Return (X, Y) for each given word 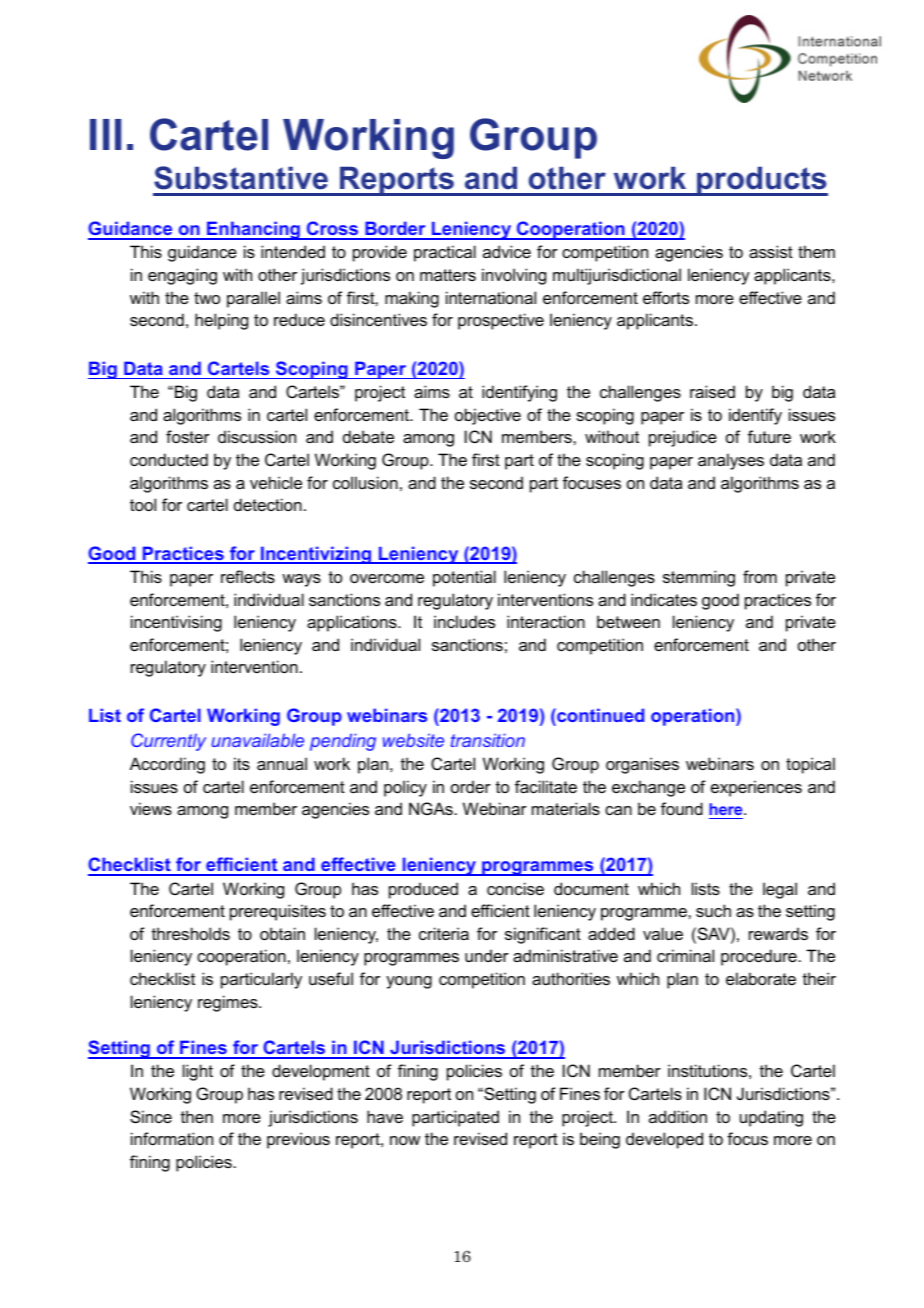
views (151, 808)
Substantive (241, 178)
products (761, 181)
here (727, 809)
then (197, 1116)
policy (405, 788)
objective (488, 416)
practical (445, 253)
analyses (731, 461)
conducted (169, 459)
